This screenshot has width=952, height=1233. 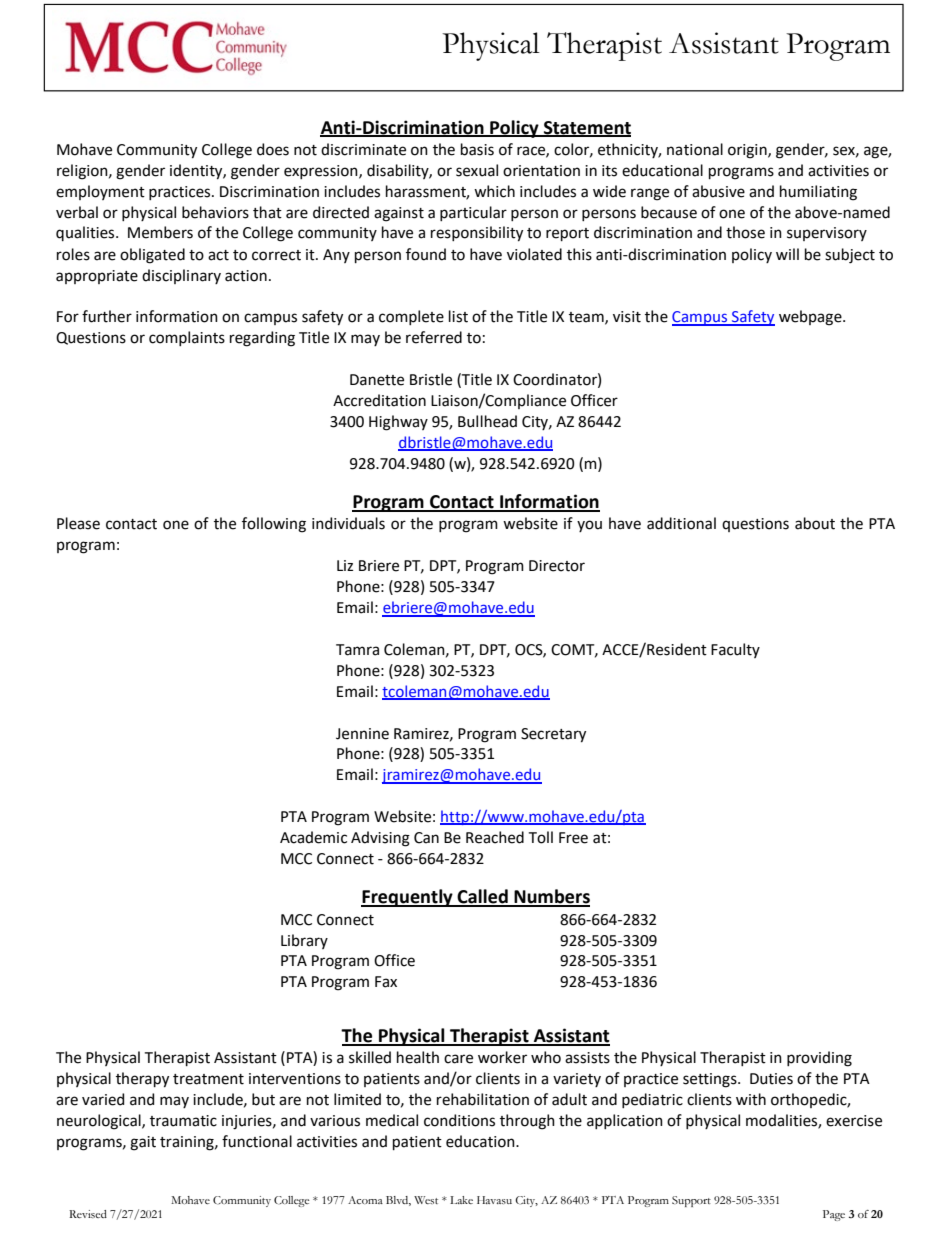 I want to click on Support, so click(x=691, y=1201).
